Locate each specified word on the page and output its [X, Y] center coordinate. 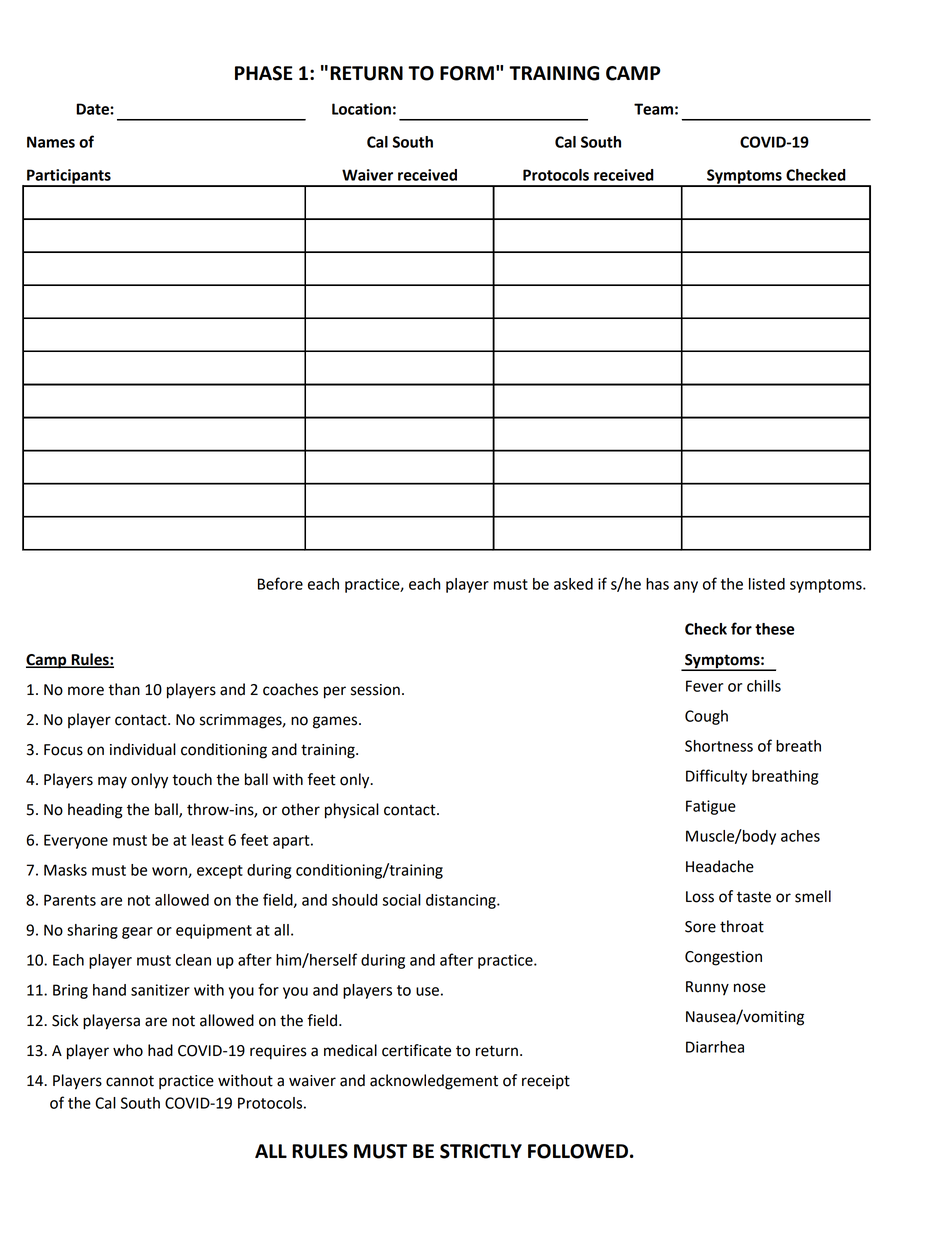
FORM [467, 73]
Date [93, 109]
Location [361, 109]
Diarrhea [715, 1047]
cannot [130, 1081]
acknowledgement [434, 1082]
